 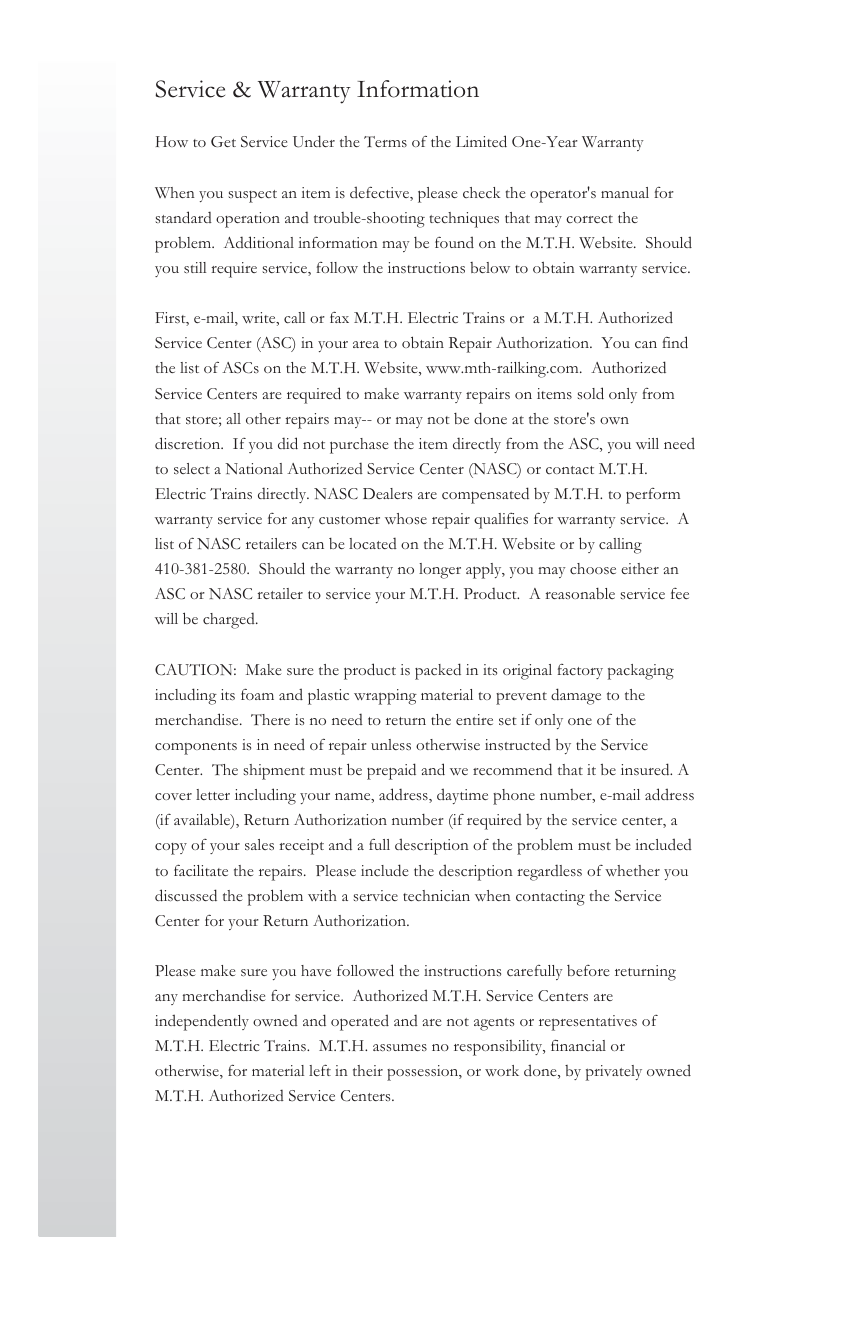 What do you see at coordinates (625, 192) in the document?
I see `manual` at bounding box center [625, 192].
